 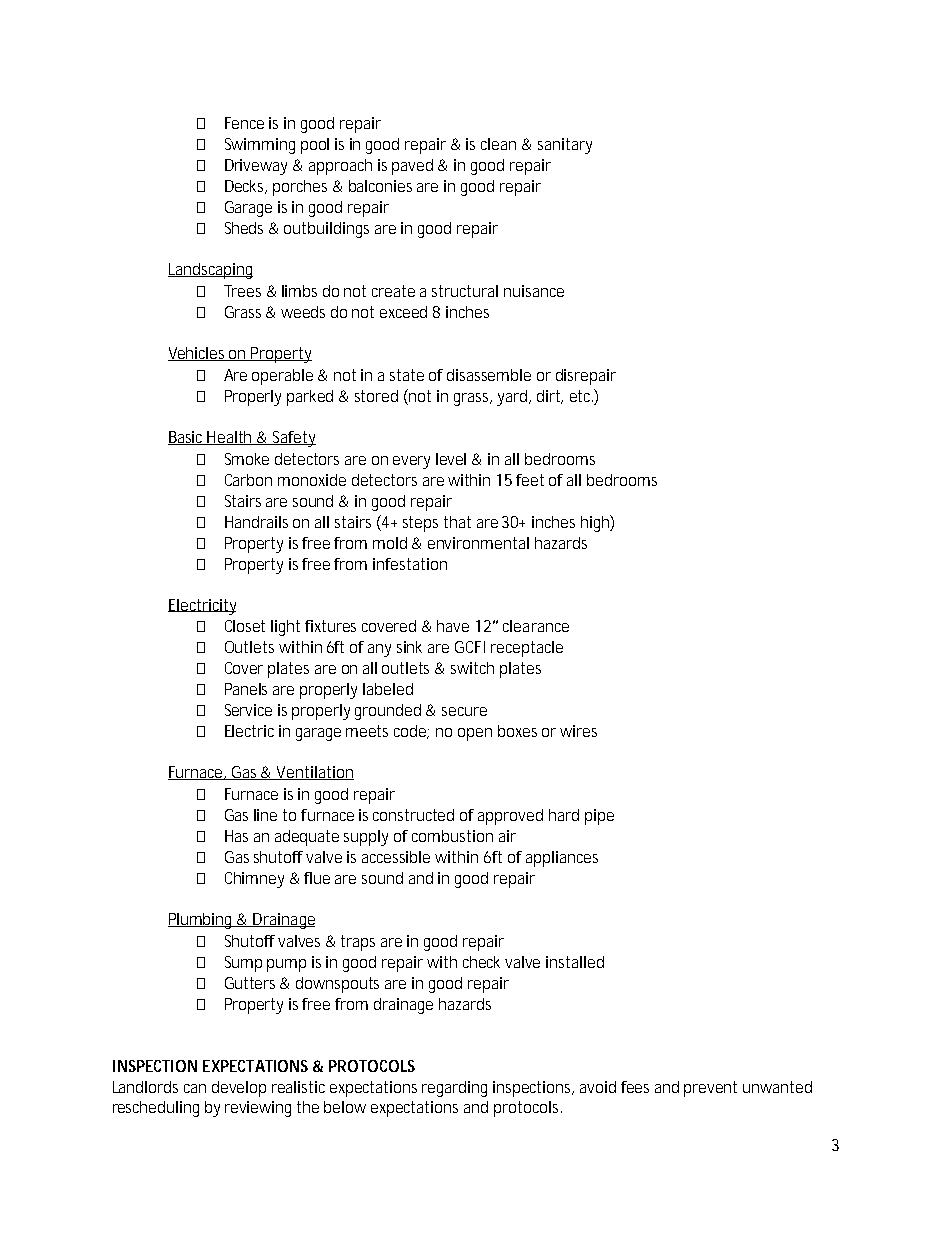 I want to click on clean, so click(x=498, y=144).
